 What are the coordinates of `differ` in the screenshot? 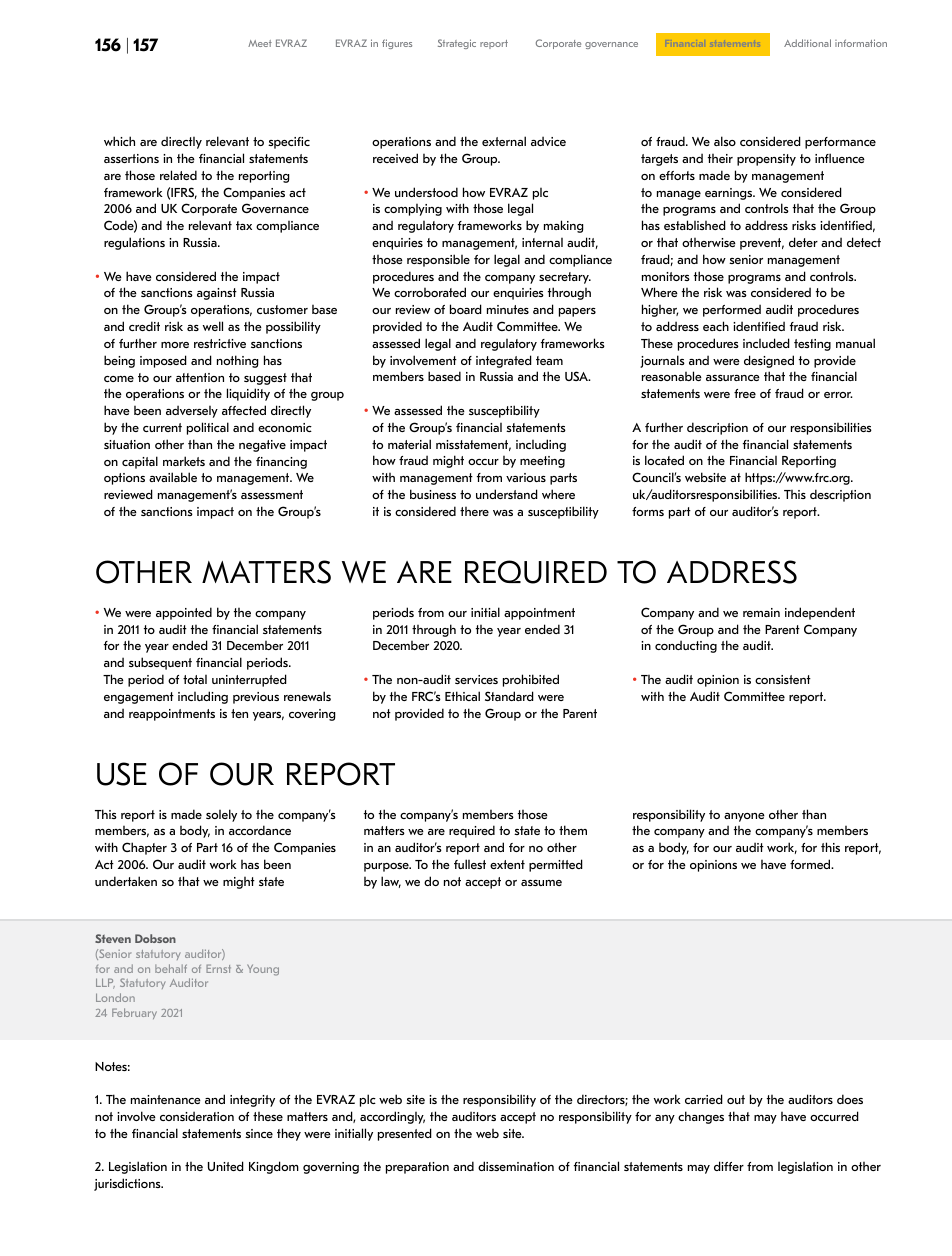 It's located at (729, 1166).
